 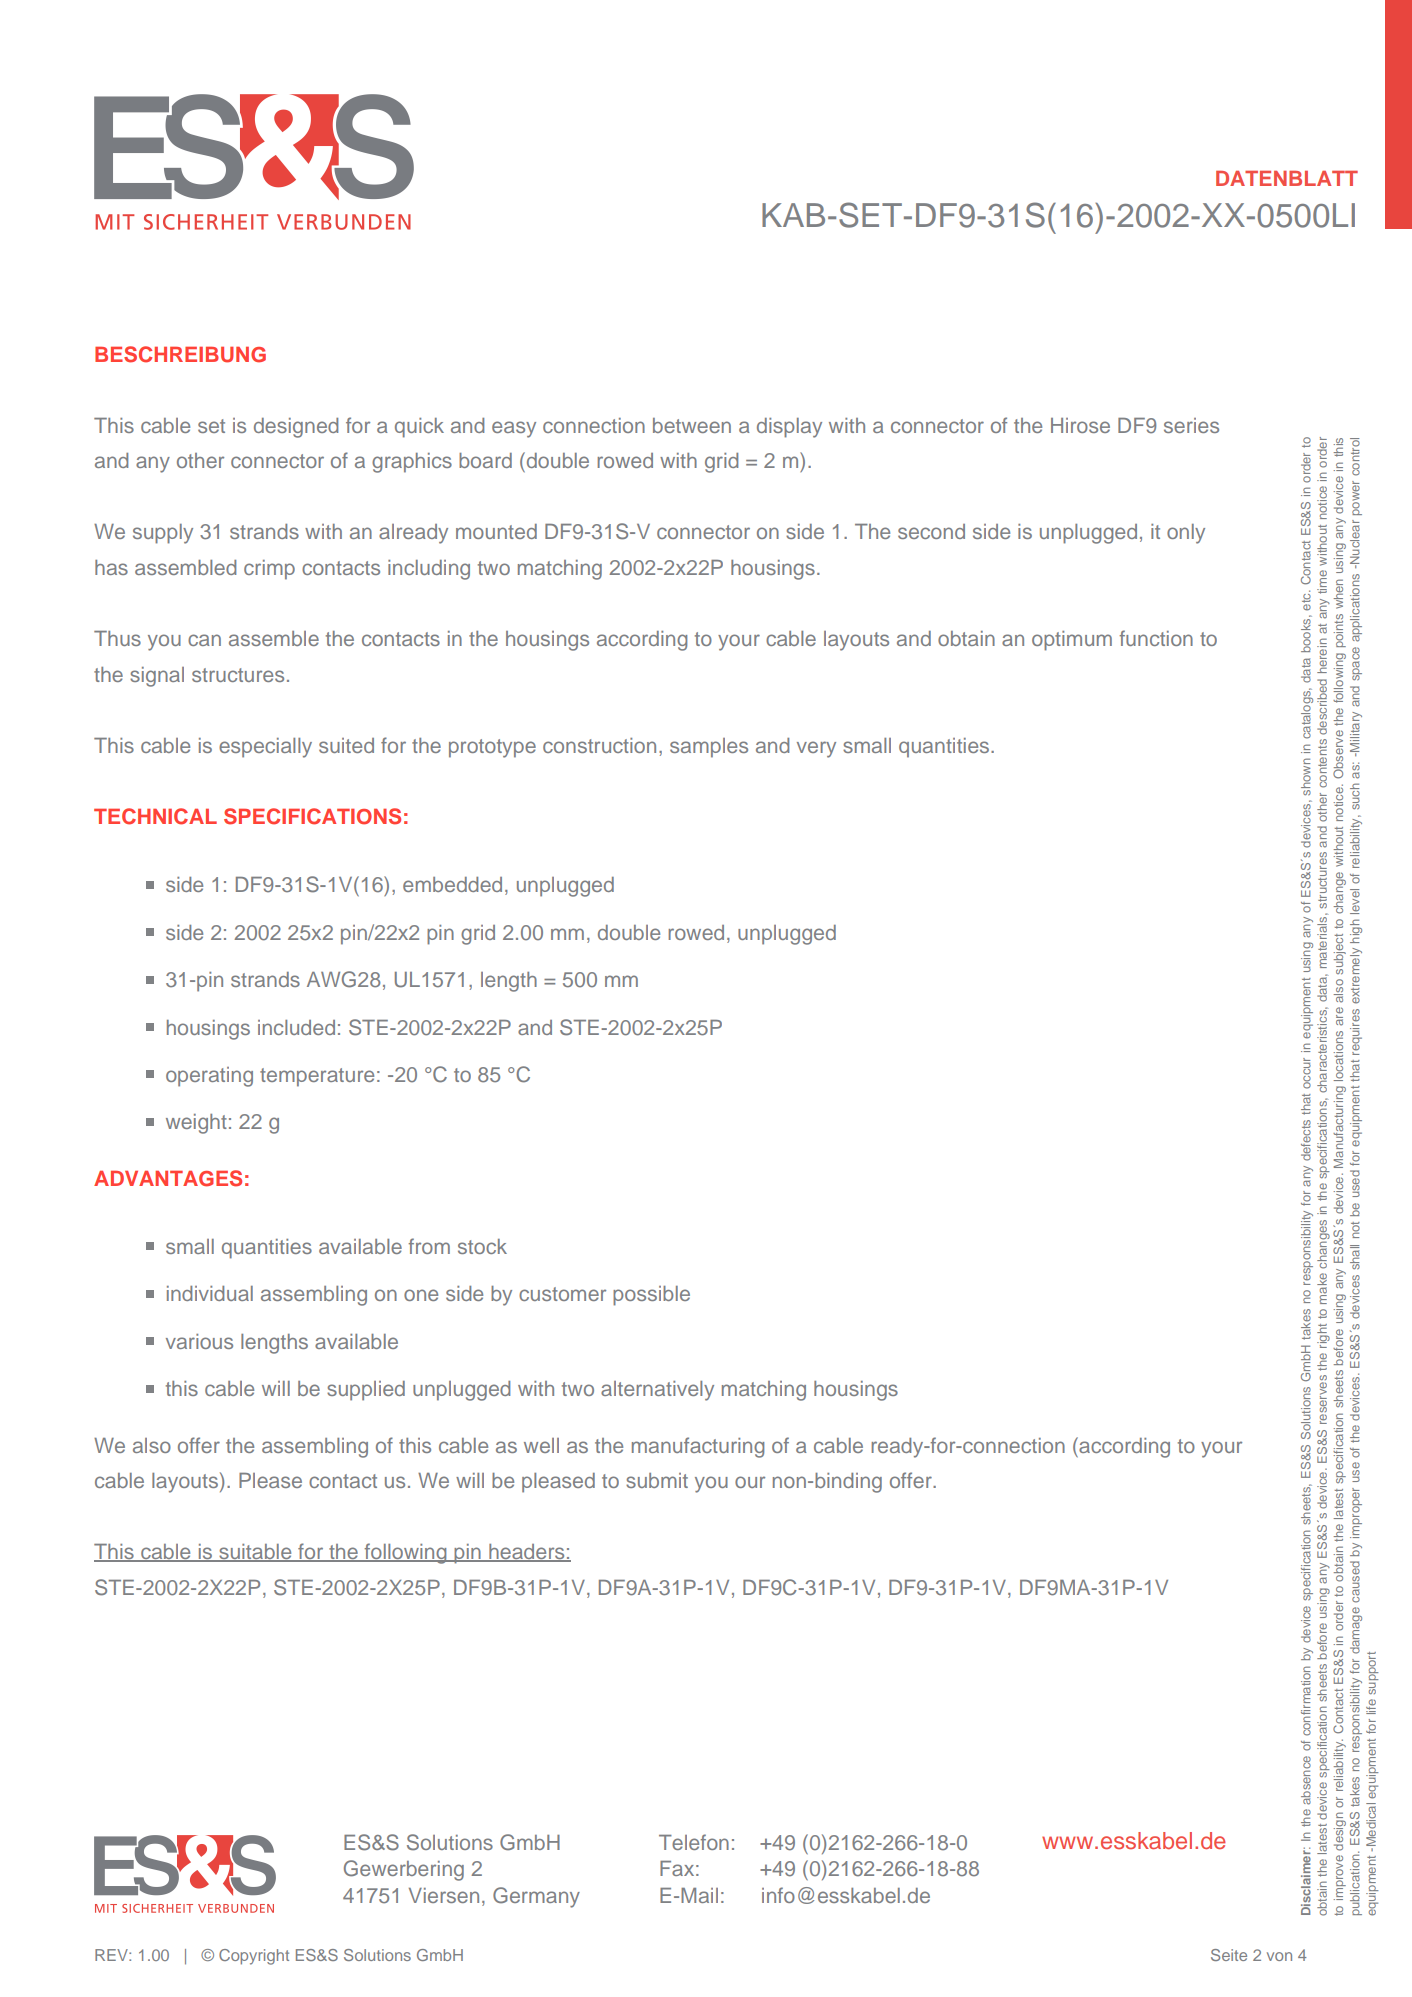 I want to click on function, so click(x=1156, y=638).
